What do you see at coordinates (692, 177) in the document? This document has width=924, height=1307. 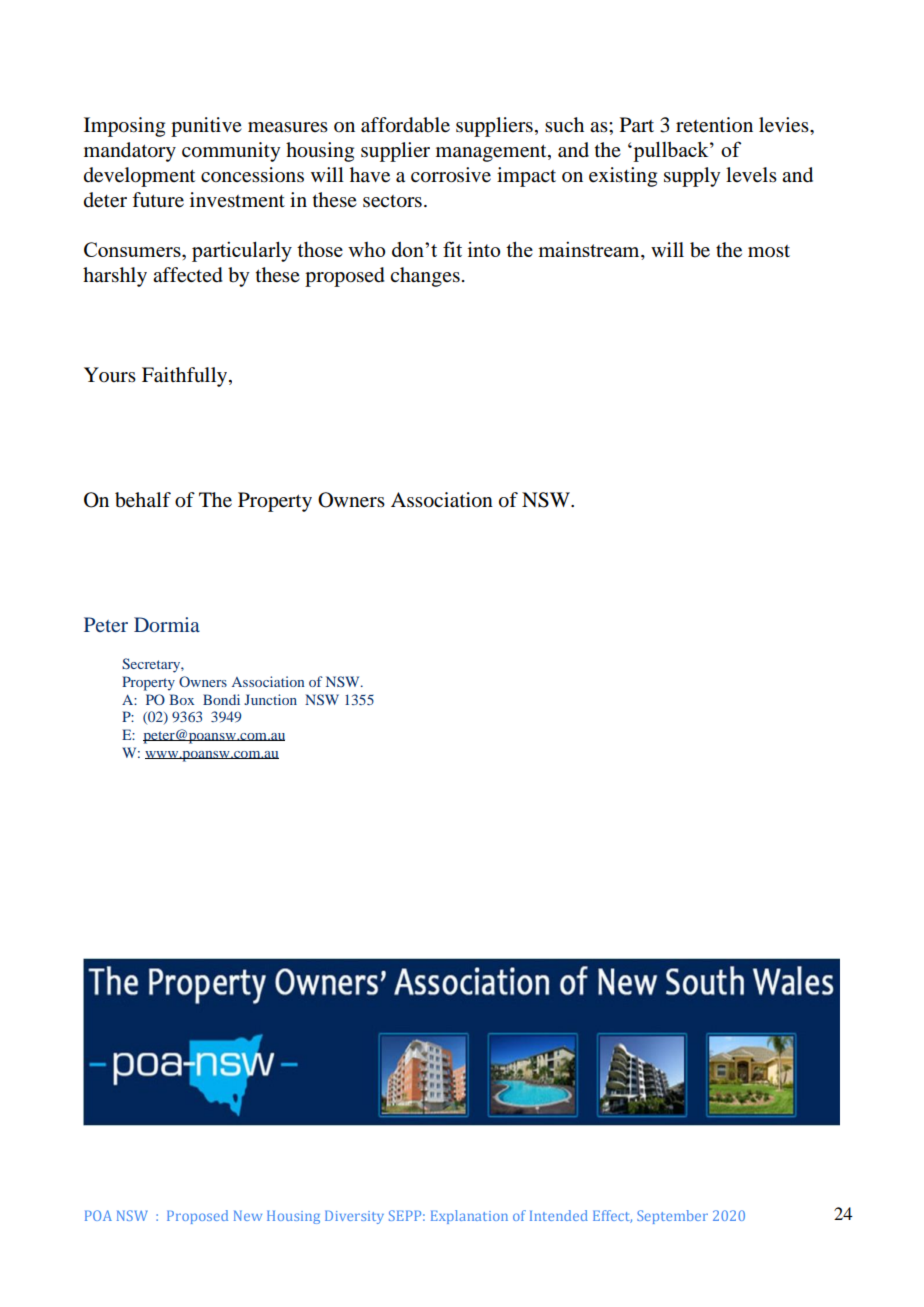 I see `supply` at bounding box center [692, 177].
